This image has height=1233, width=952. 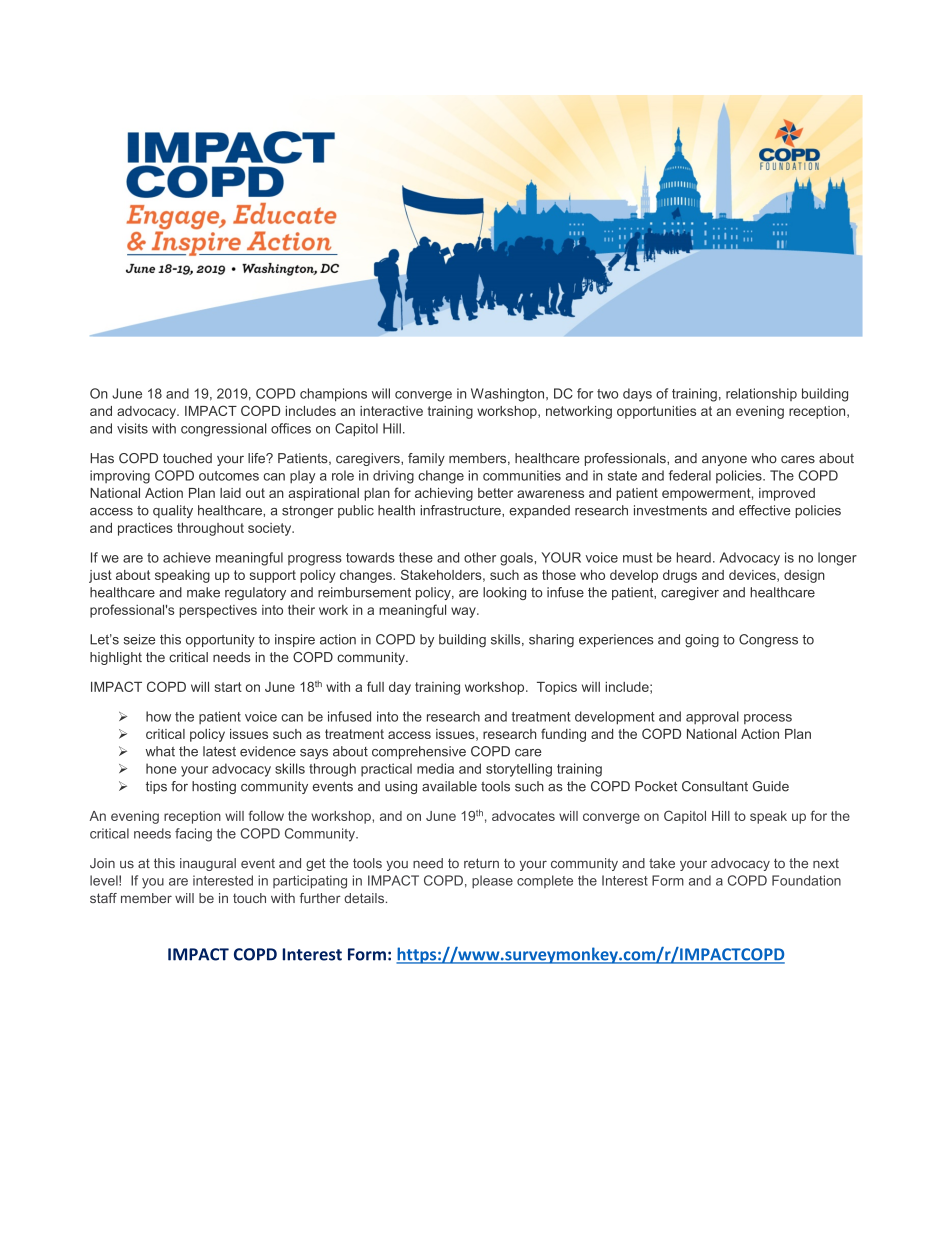 I want to click on interactive, so click(x=391, y=411).
